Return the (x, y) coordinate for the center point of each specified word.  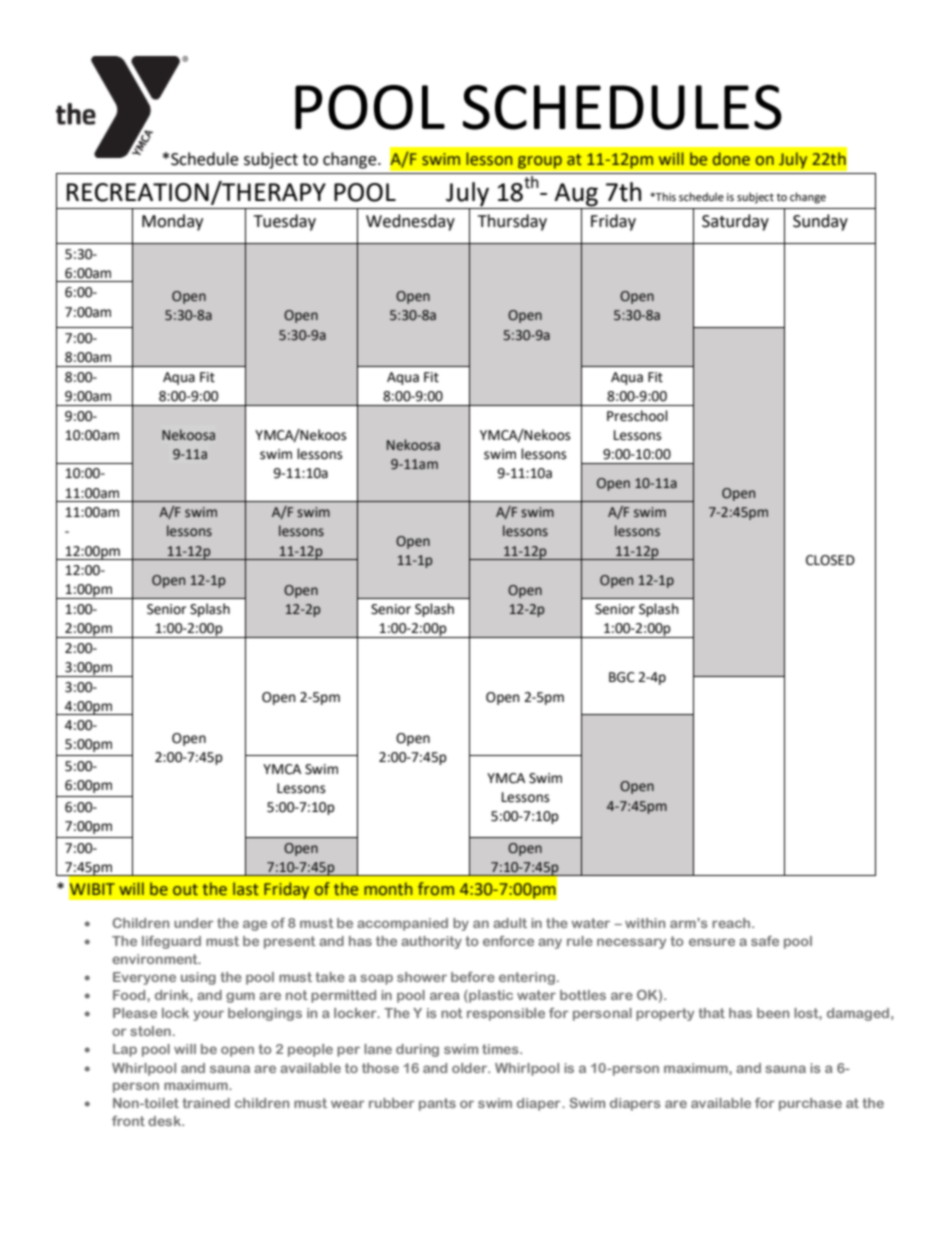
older (471, 1068)
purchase (810, 1104)
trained (206, 1103)
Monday (172, 222)
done (731, 159)
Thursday (512, 222)
